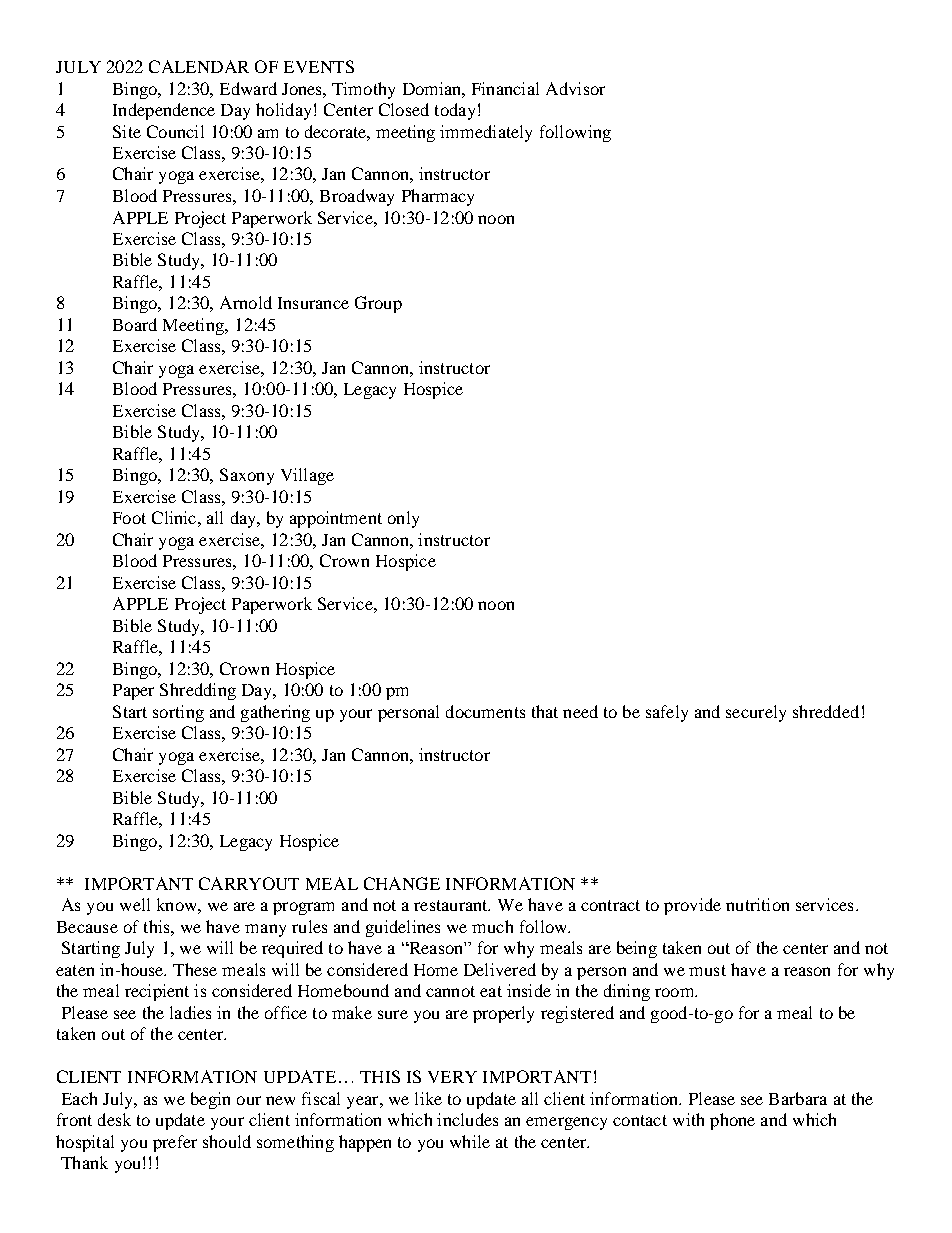 Image resolution: width=952 pixels, height=1233 pixels. What do you see at coordinates (135, 904) in the screenshot?
I see `well` at bounding box center [135, 904].
